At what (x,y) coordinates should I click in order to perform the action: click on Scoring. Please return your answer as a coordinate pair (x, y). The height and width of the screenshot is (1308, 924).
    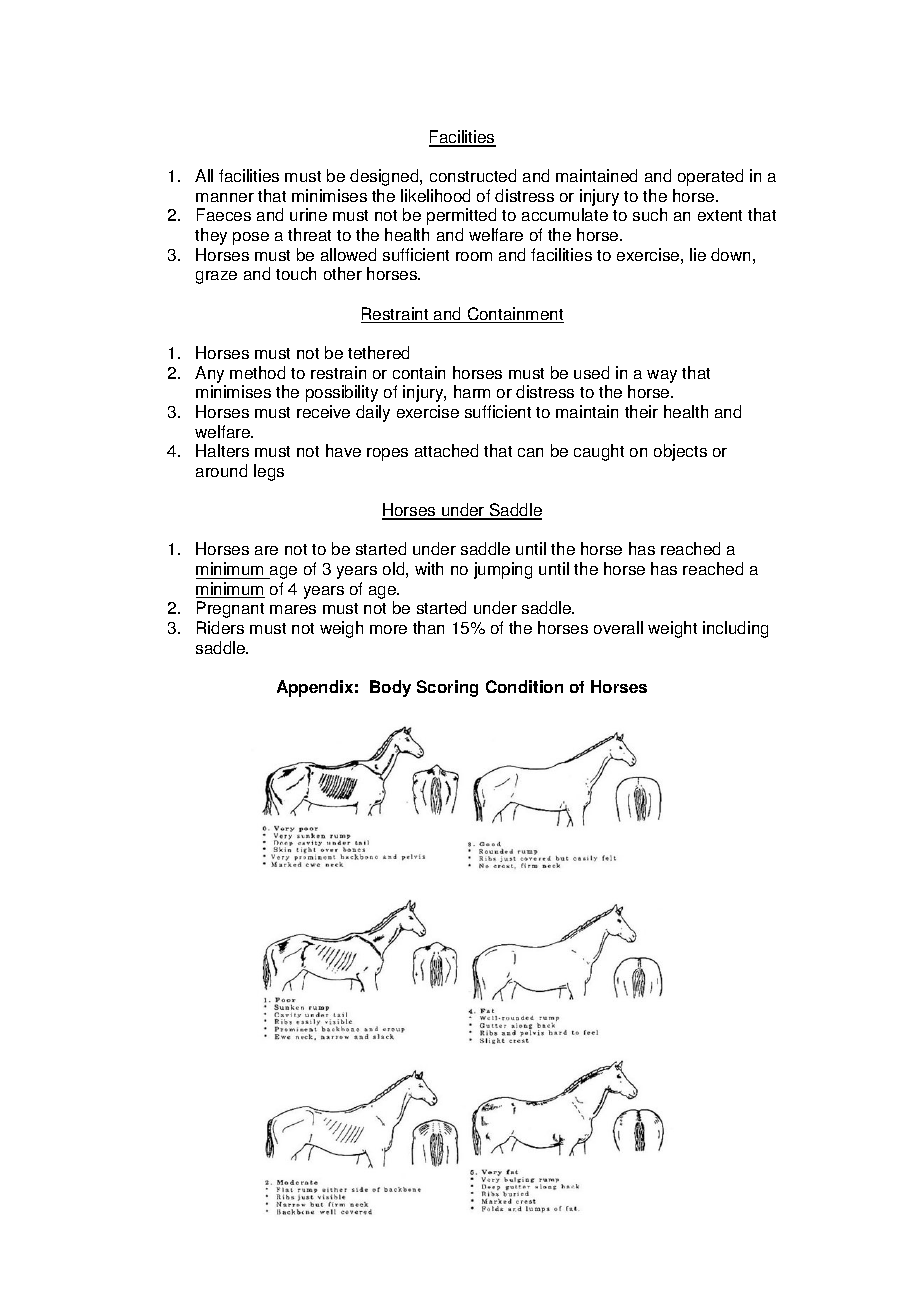
    Looking at the image, I should click on (447, 688).
